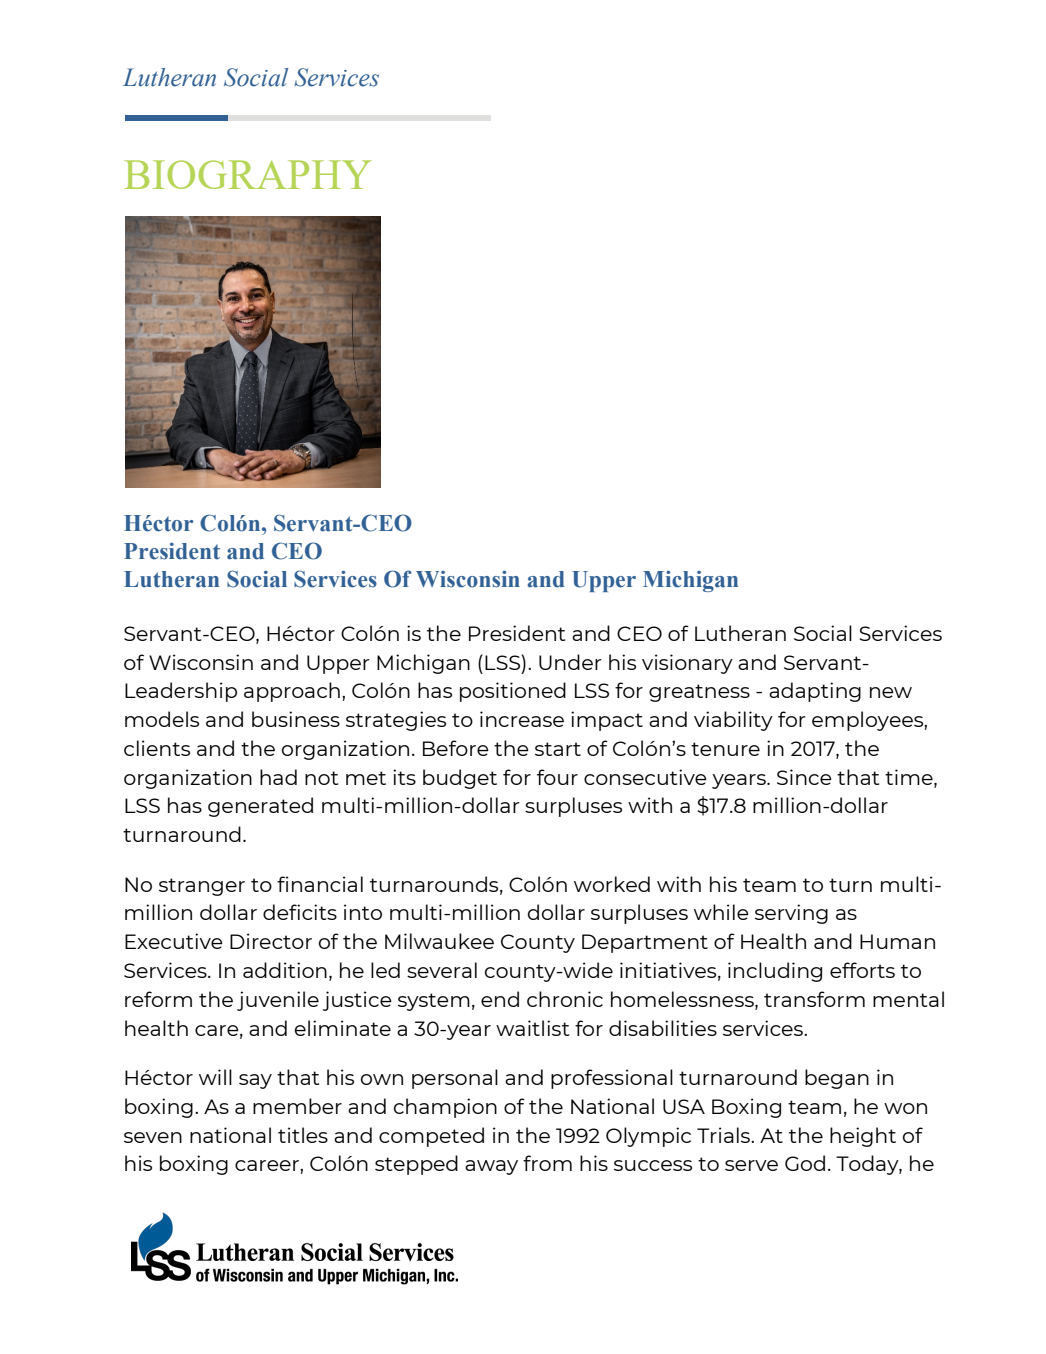 The height and width of the document is (1354, 1046). What do you see at coordinates (303, 1135) in the document?
I see `titles` at bounding box center [303, 1135].
